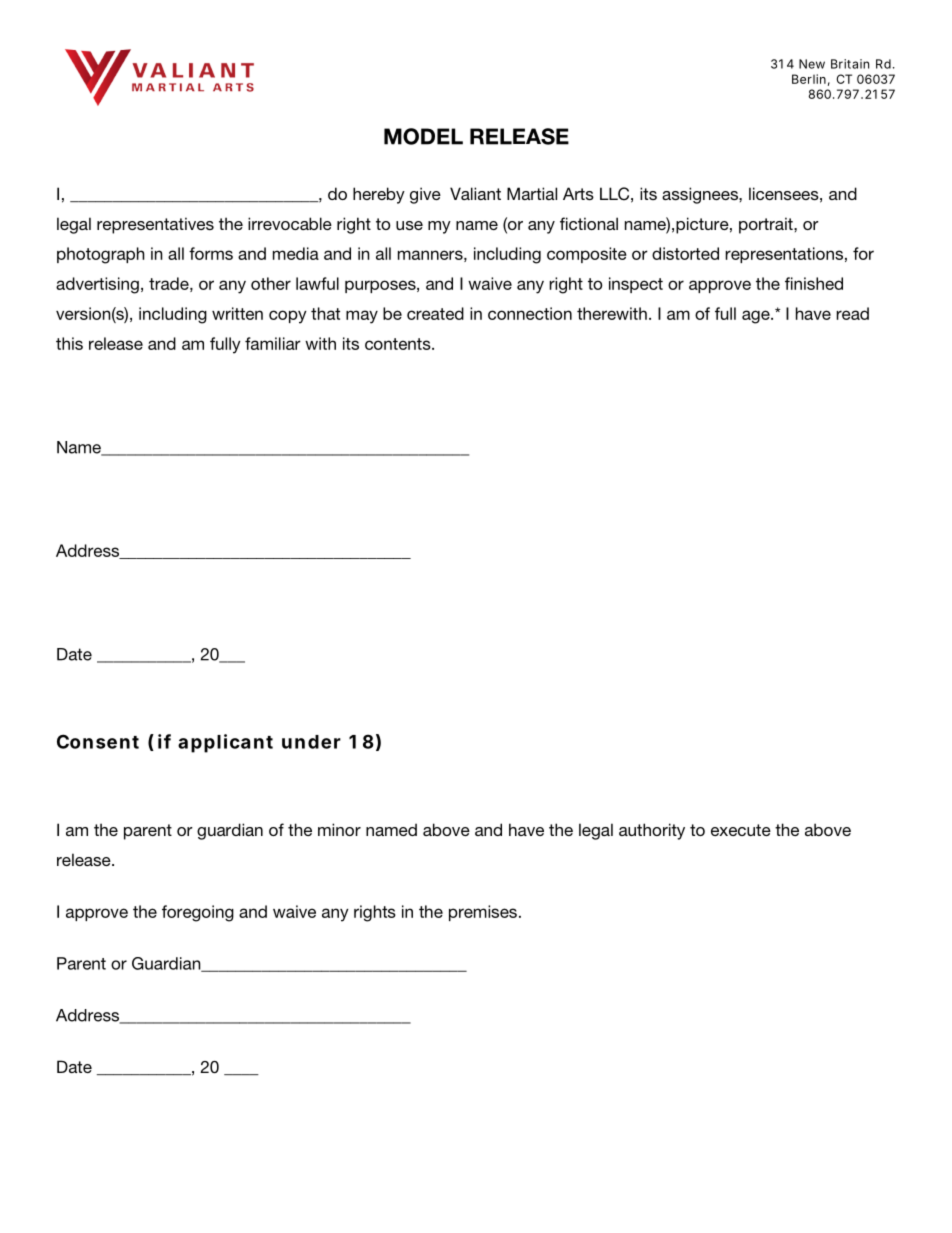 The width and height of the screenshot is (952, 1233). What do you see at coordinates (483, 913) in the screenshot?
I see `premises` at bounding box center [483, 913].
